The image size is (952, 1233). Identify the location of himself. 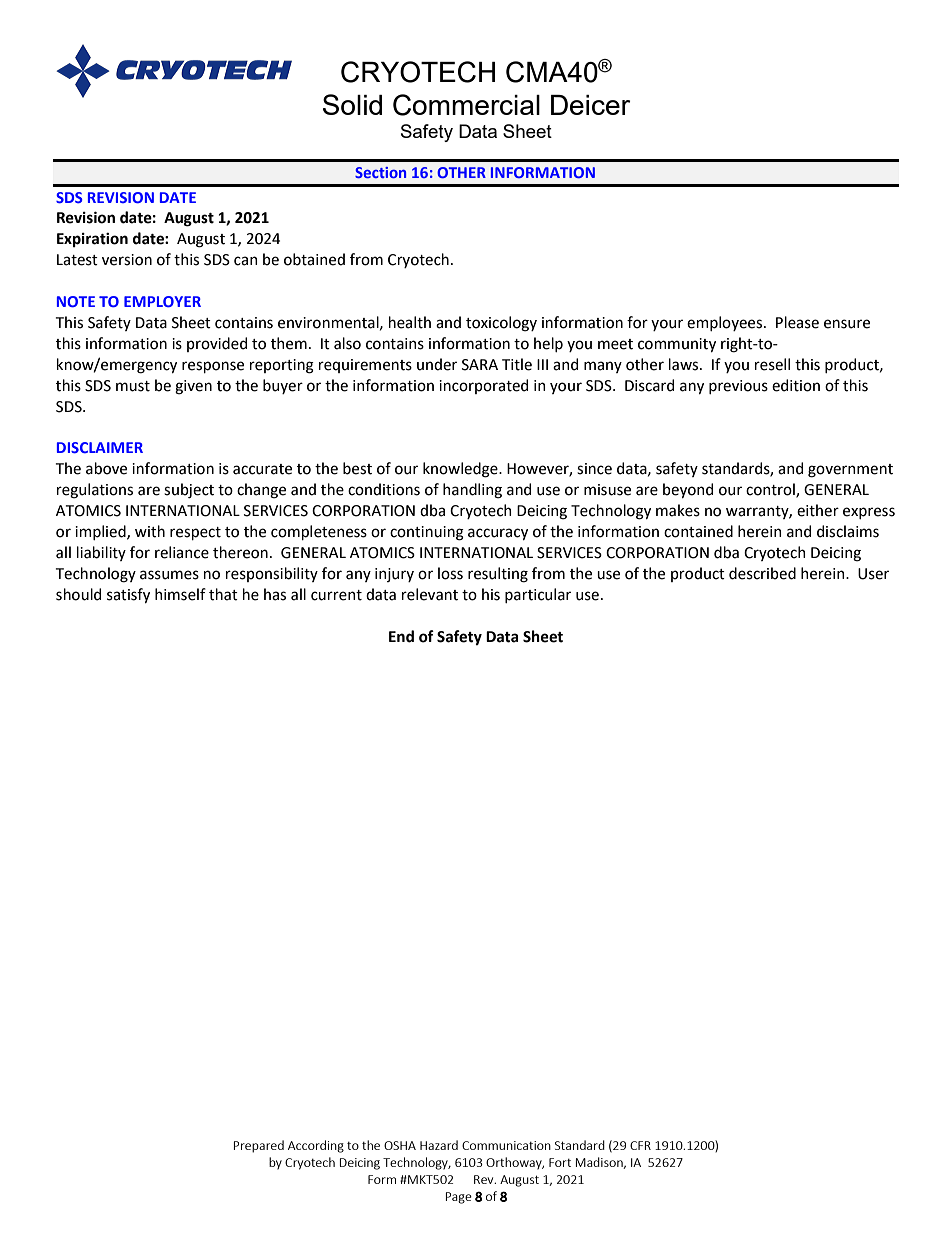
(180, 594).
